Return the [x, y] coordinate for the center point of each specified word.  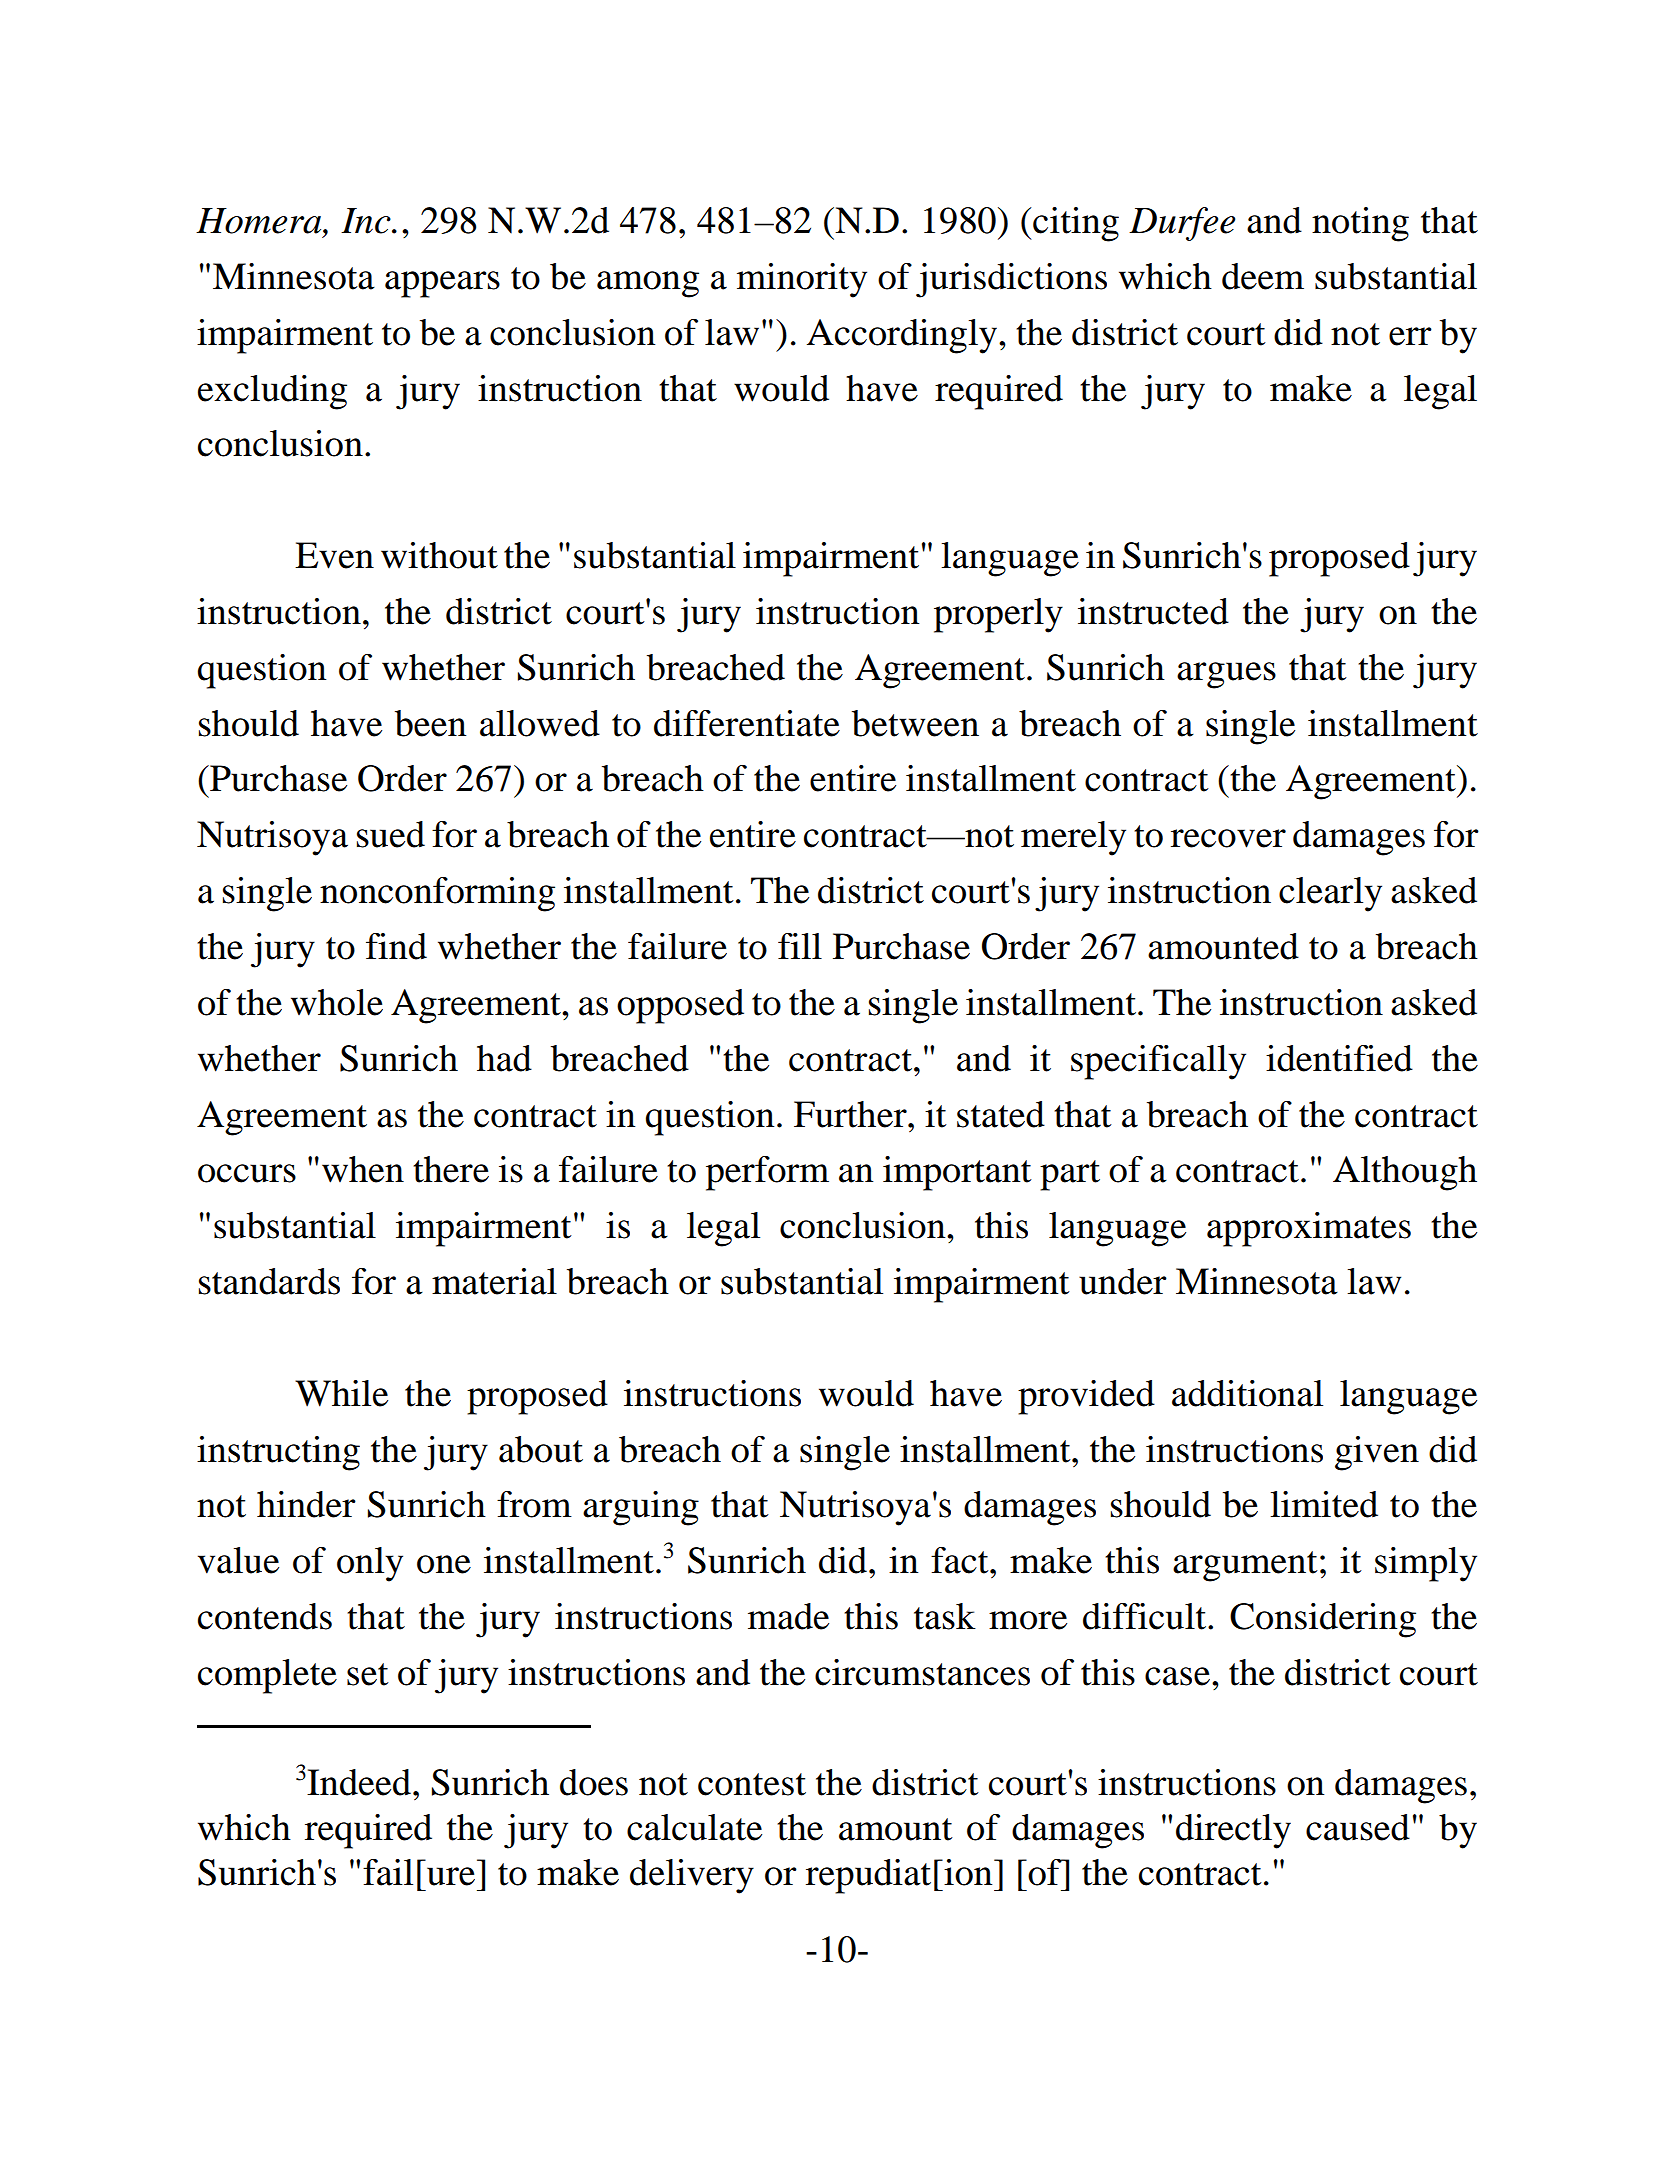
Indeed [358, 1782]
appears [442, 284]
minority [802, 280]
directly [1233, 1831]
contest [752, 1784]
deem [1263, 276]
